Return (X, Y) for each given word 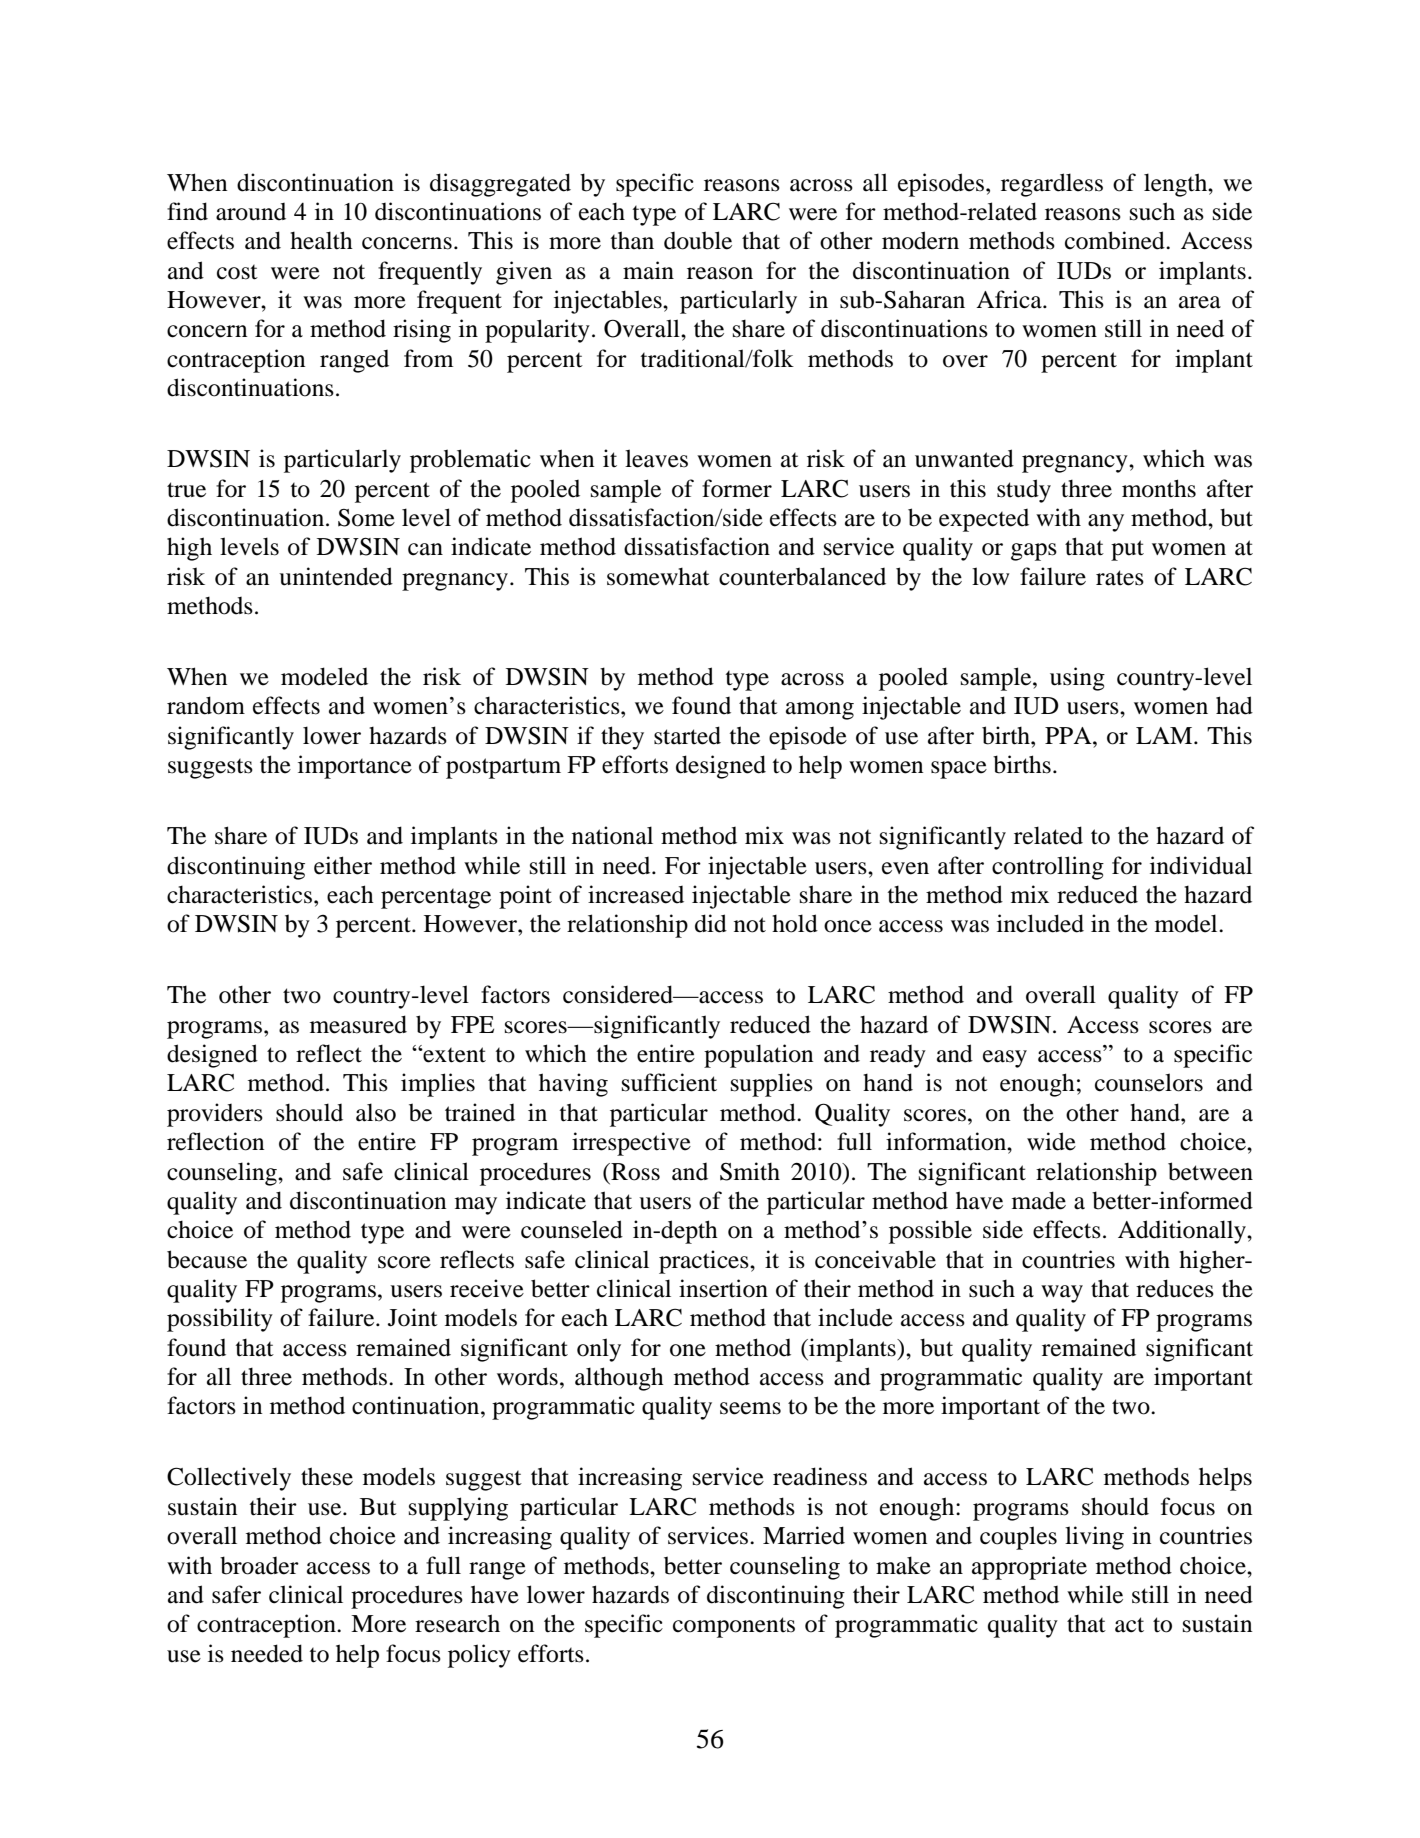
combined (1116, 240)
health (321, 240)
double (698, 240)
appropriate (1029, 1568)
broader (259, 1565)
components (734, 1627)
